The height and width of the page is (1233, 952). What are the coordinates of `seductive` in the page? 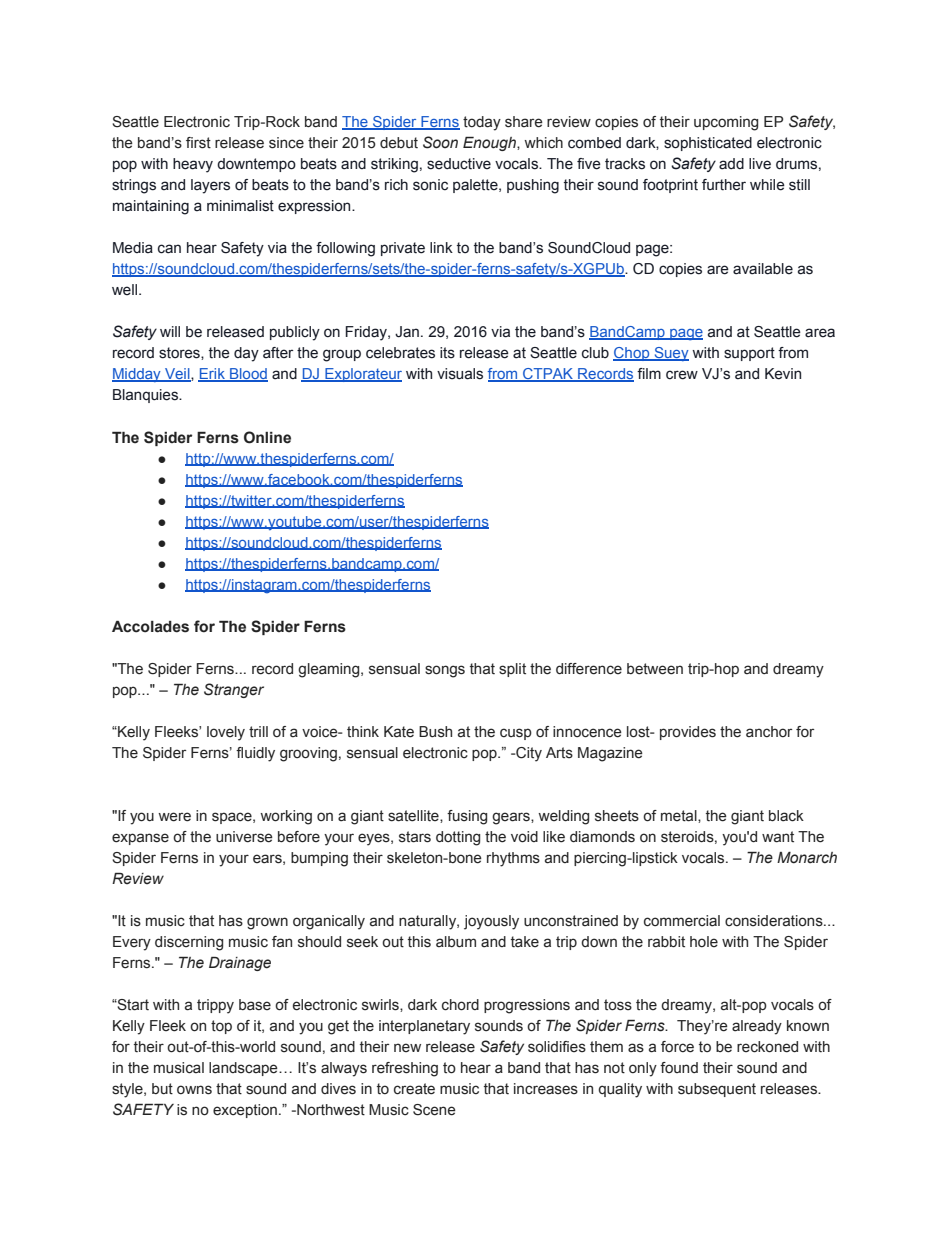 It's located at (459, 164).
